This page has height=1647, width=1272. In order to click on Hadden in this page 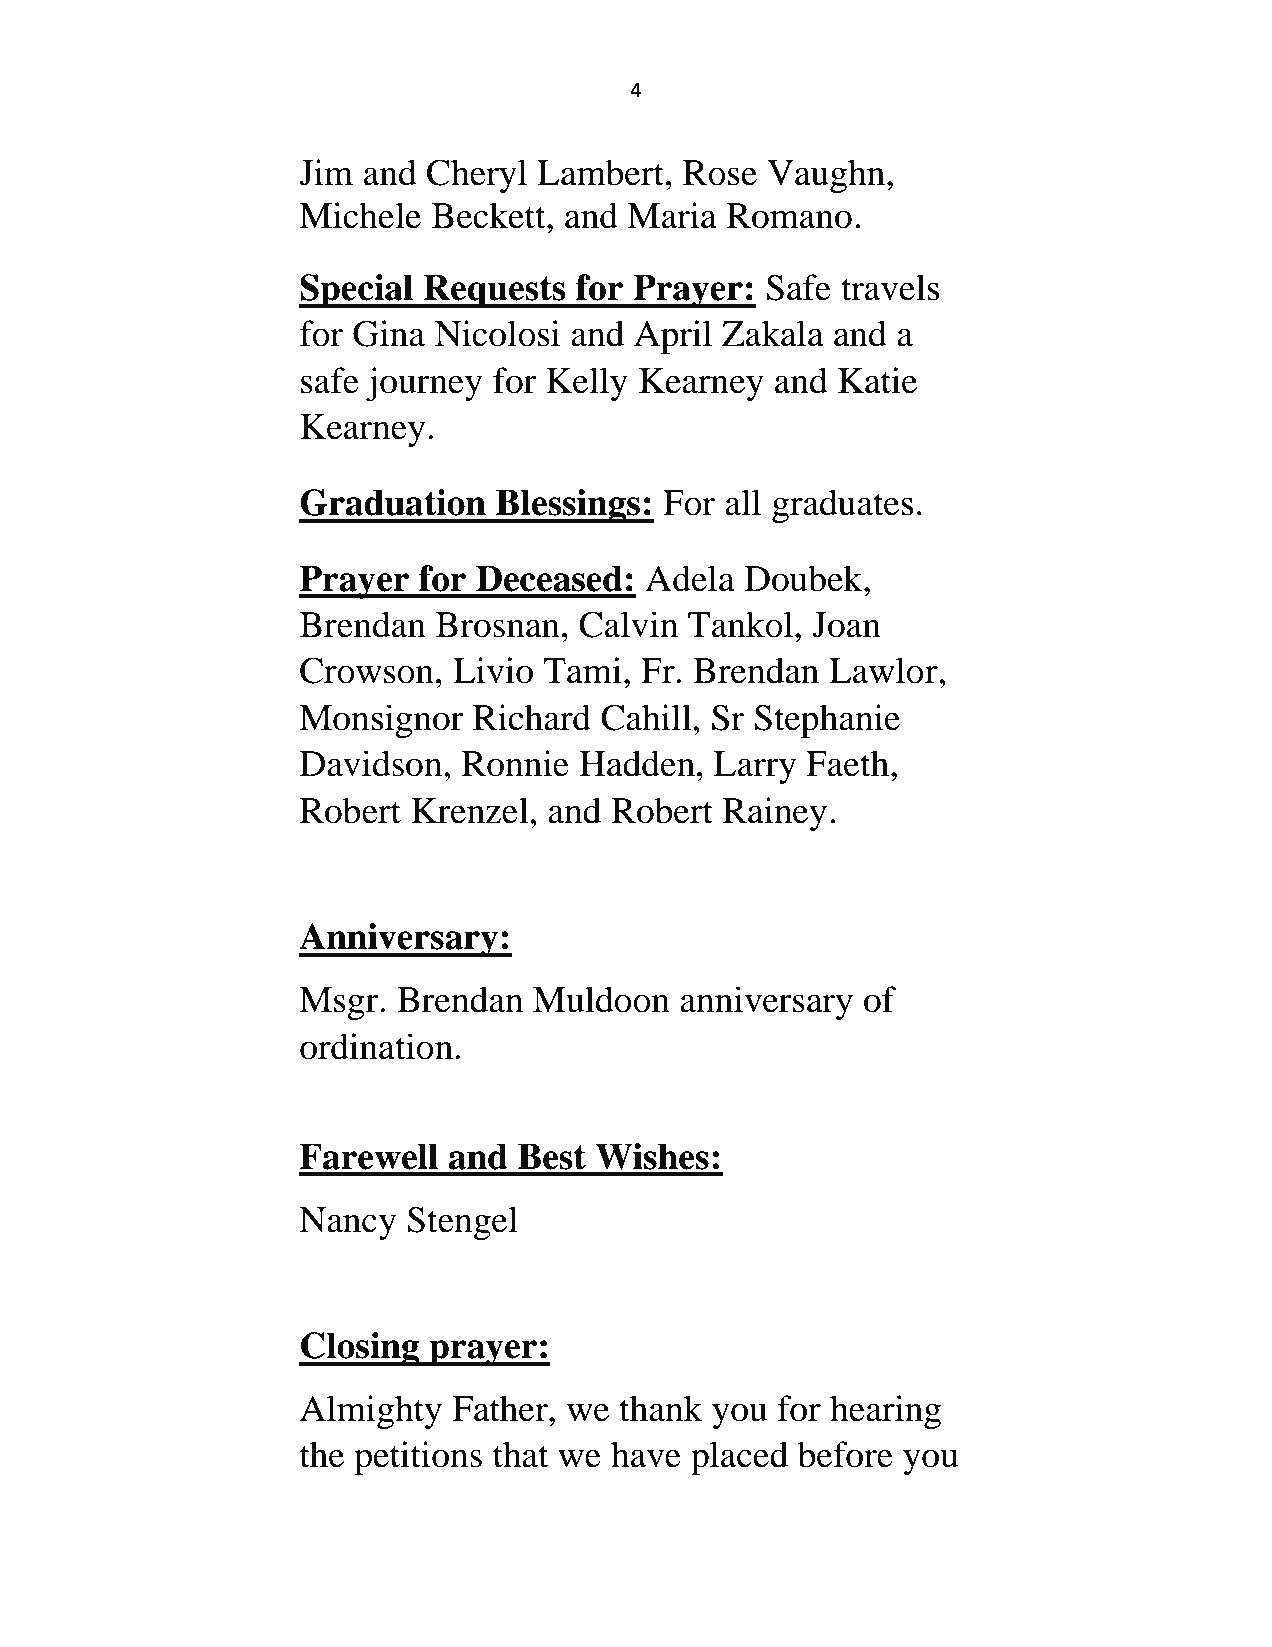, I will do `click(637, 763)`.
